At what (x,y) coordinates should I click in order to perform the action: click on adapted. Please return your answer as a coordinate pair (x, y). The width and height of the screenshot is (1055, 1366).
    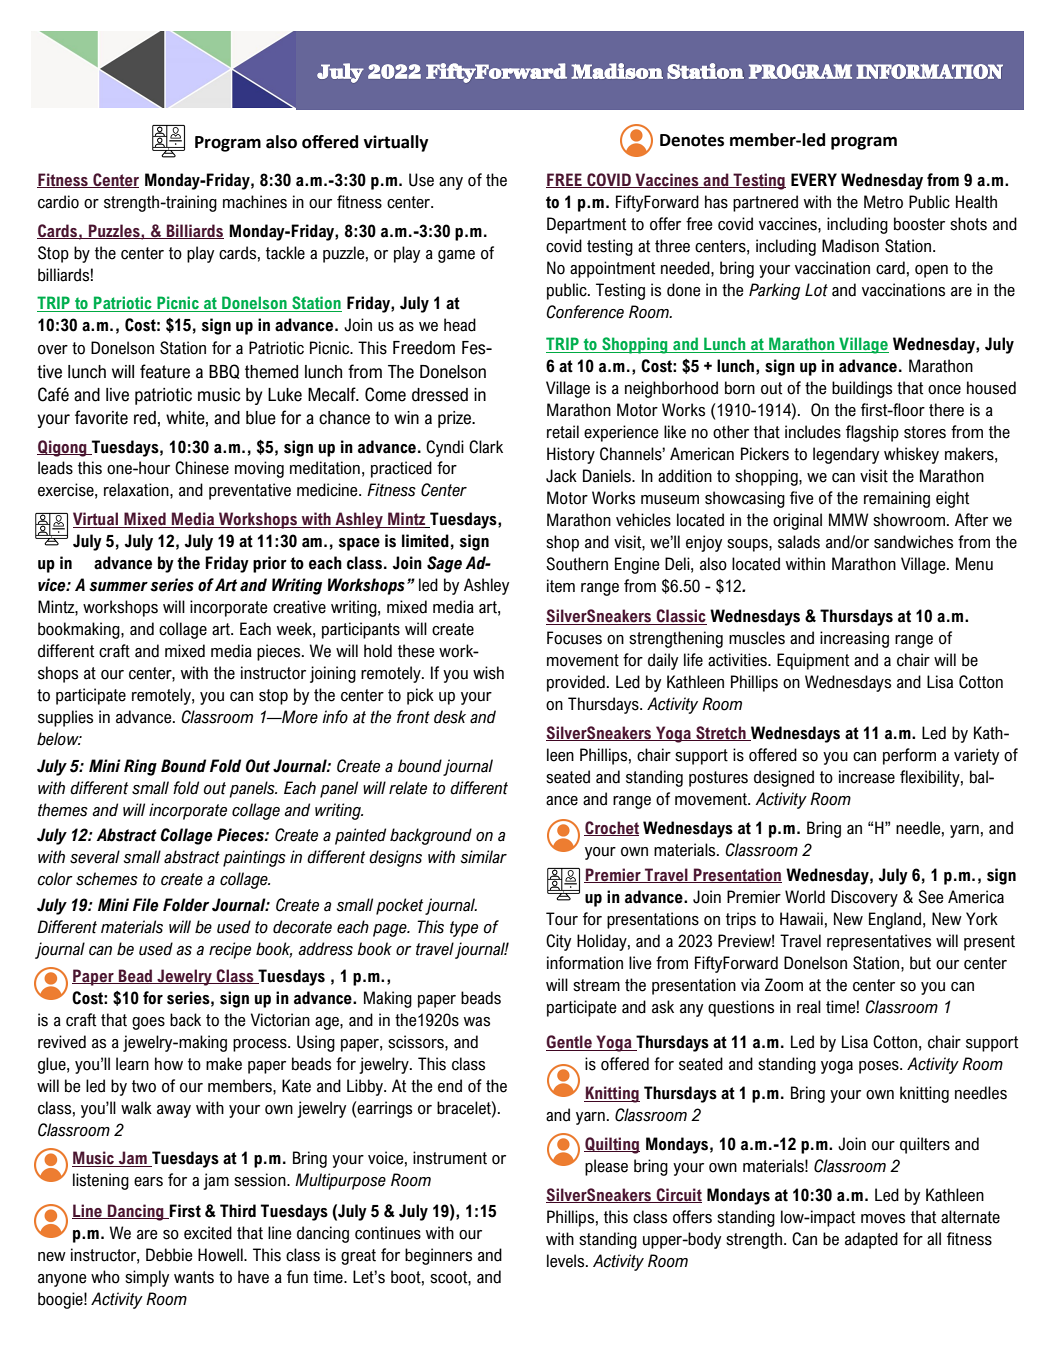
    Looking at the image, I should click on (871, 1240).
